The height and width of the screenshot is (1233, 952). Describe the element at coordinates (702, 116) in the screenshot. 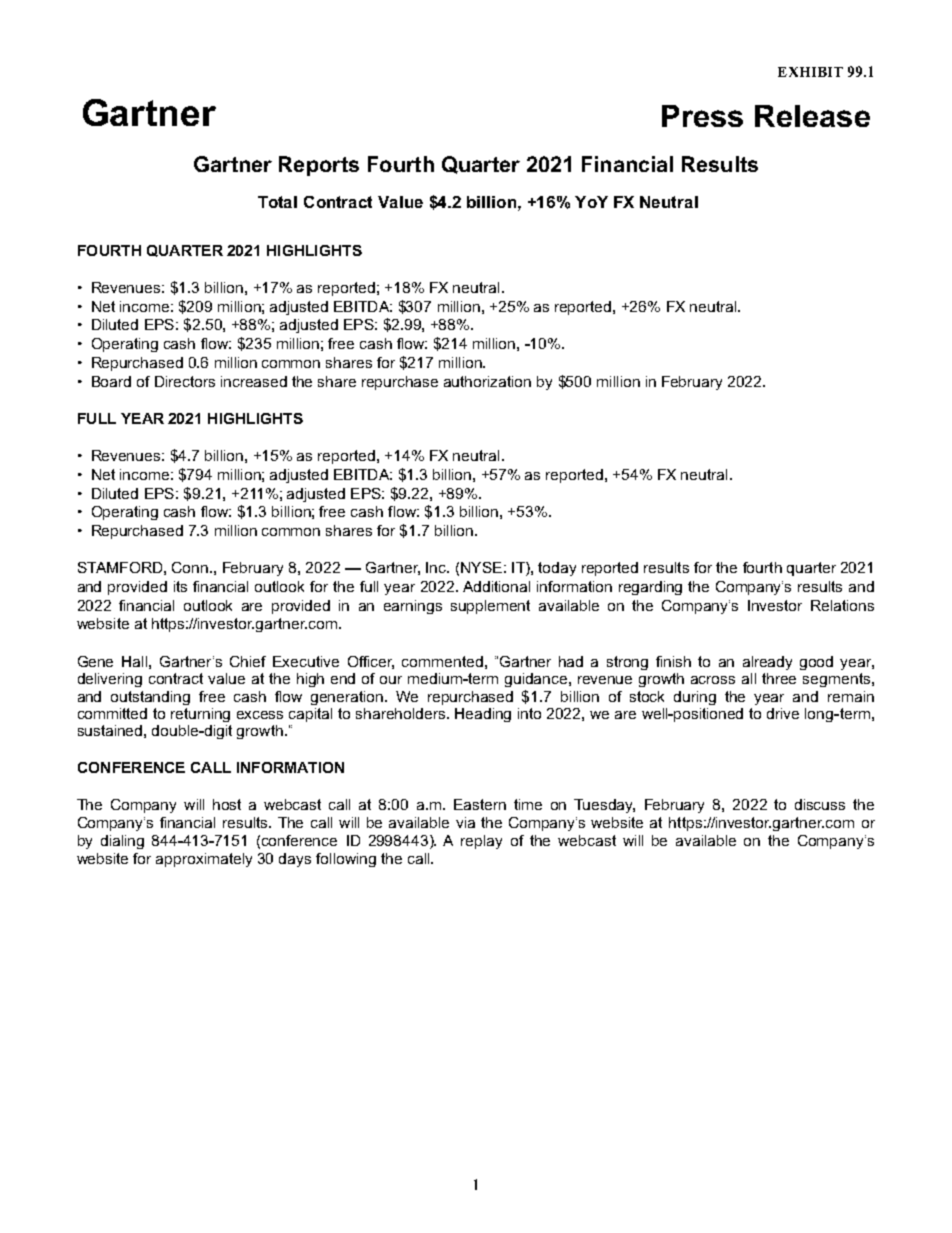

I see `Press` at that location.
